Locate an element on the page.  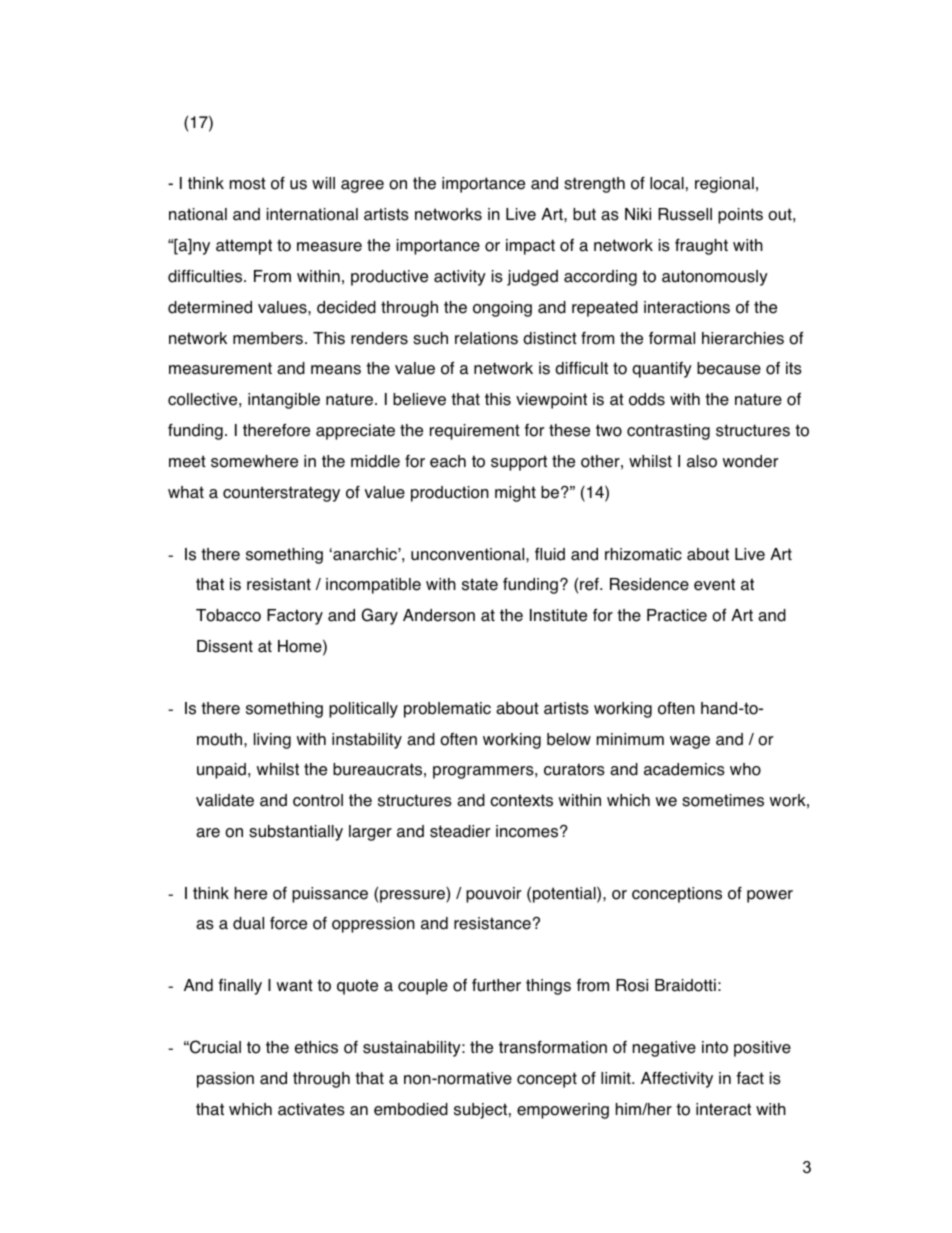
Affectivity is located at coordinates (677, 1079).
